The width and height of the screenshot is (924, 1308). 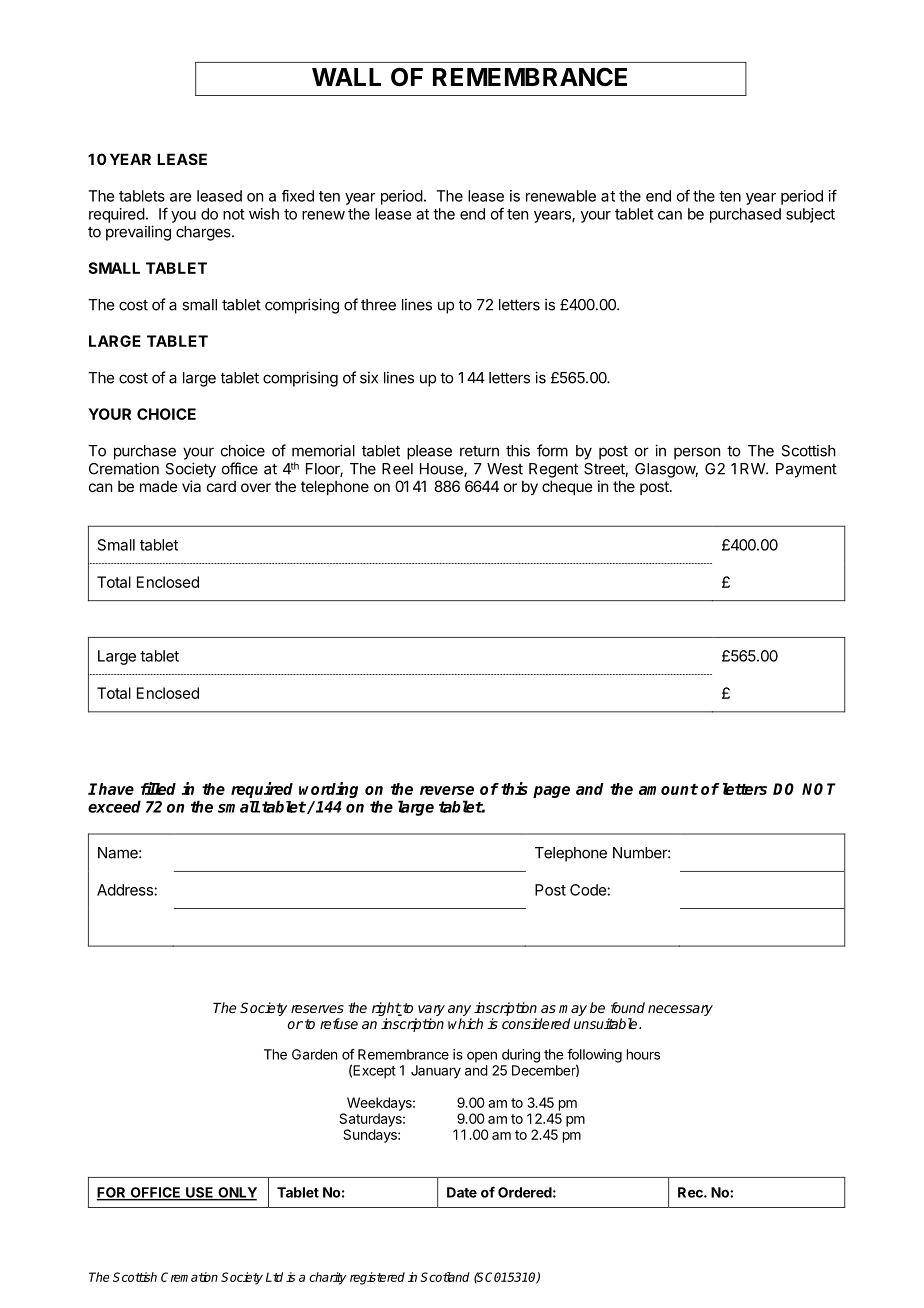 I want to click on subject, so click(x=810, y=215).
